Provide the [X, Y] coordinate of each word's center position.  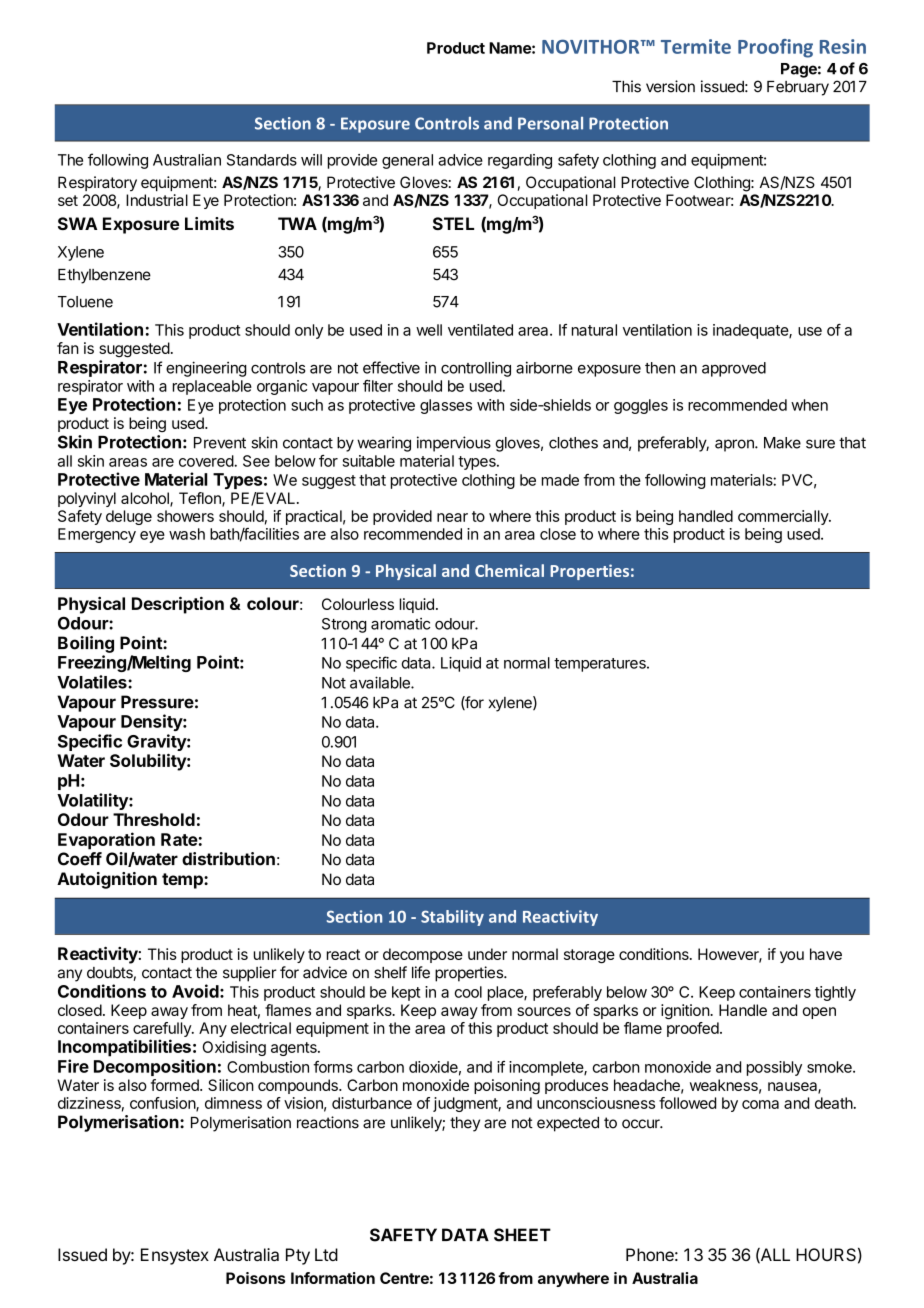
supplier [250, 974]
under [487, 954]
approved [734, 369]
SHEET [522, 1235]
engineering [206, 369]
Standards [262, 160]
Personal [550, 123]
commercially [784, 517]
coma [760, 1104]
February [798, 88]
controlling [476, 369]
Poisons [256, 1278]
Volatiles [93, 682]
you [792, 957]
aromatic [400, 624]
